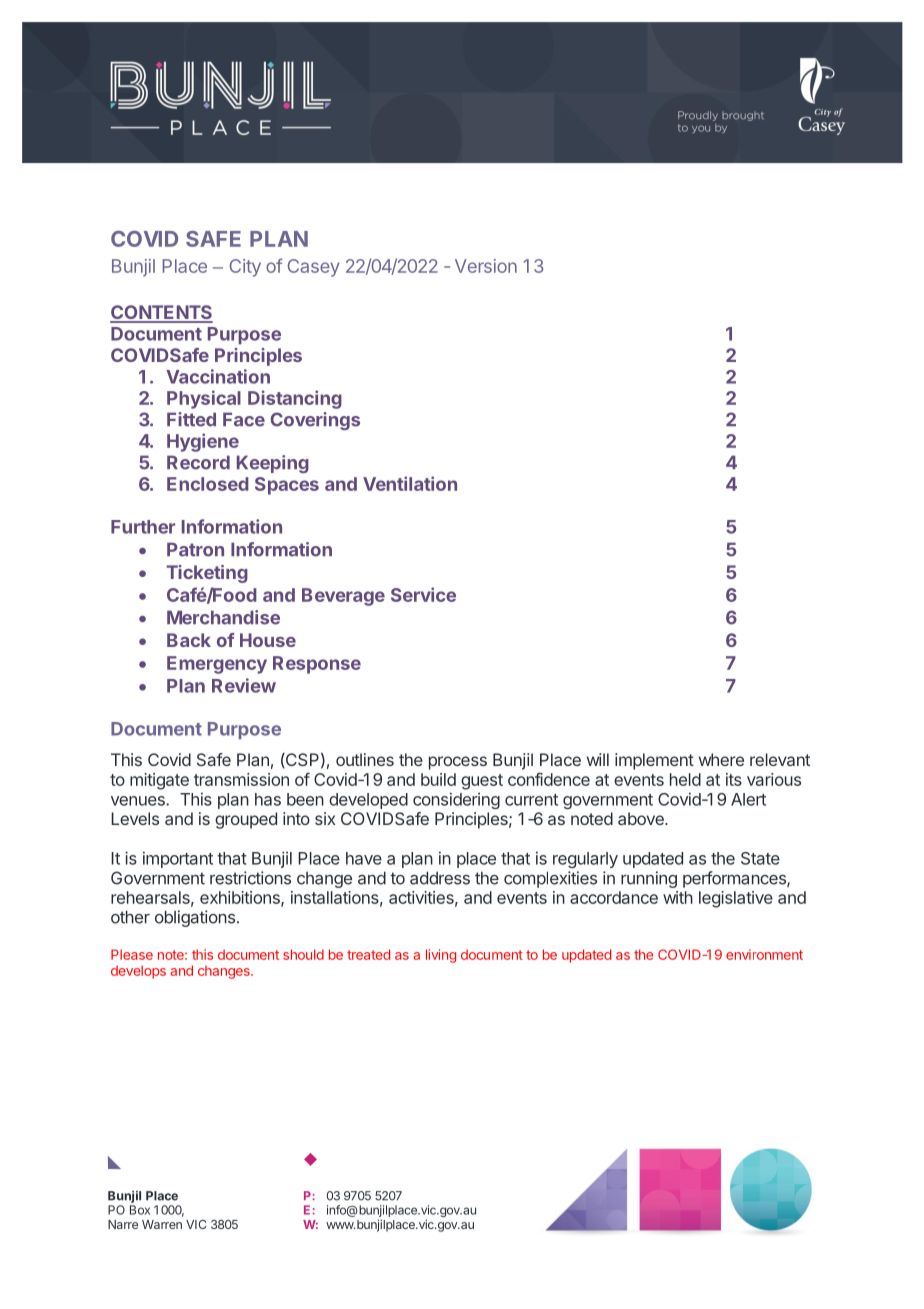 This document has width=924, height=1309. I want to click on City, so click(245, 268).
